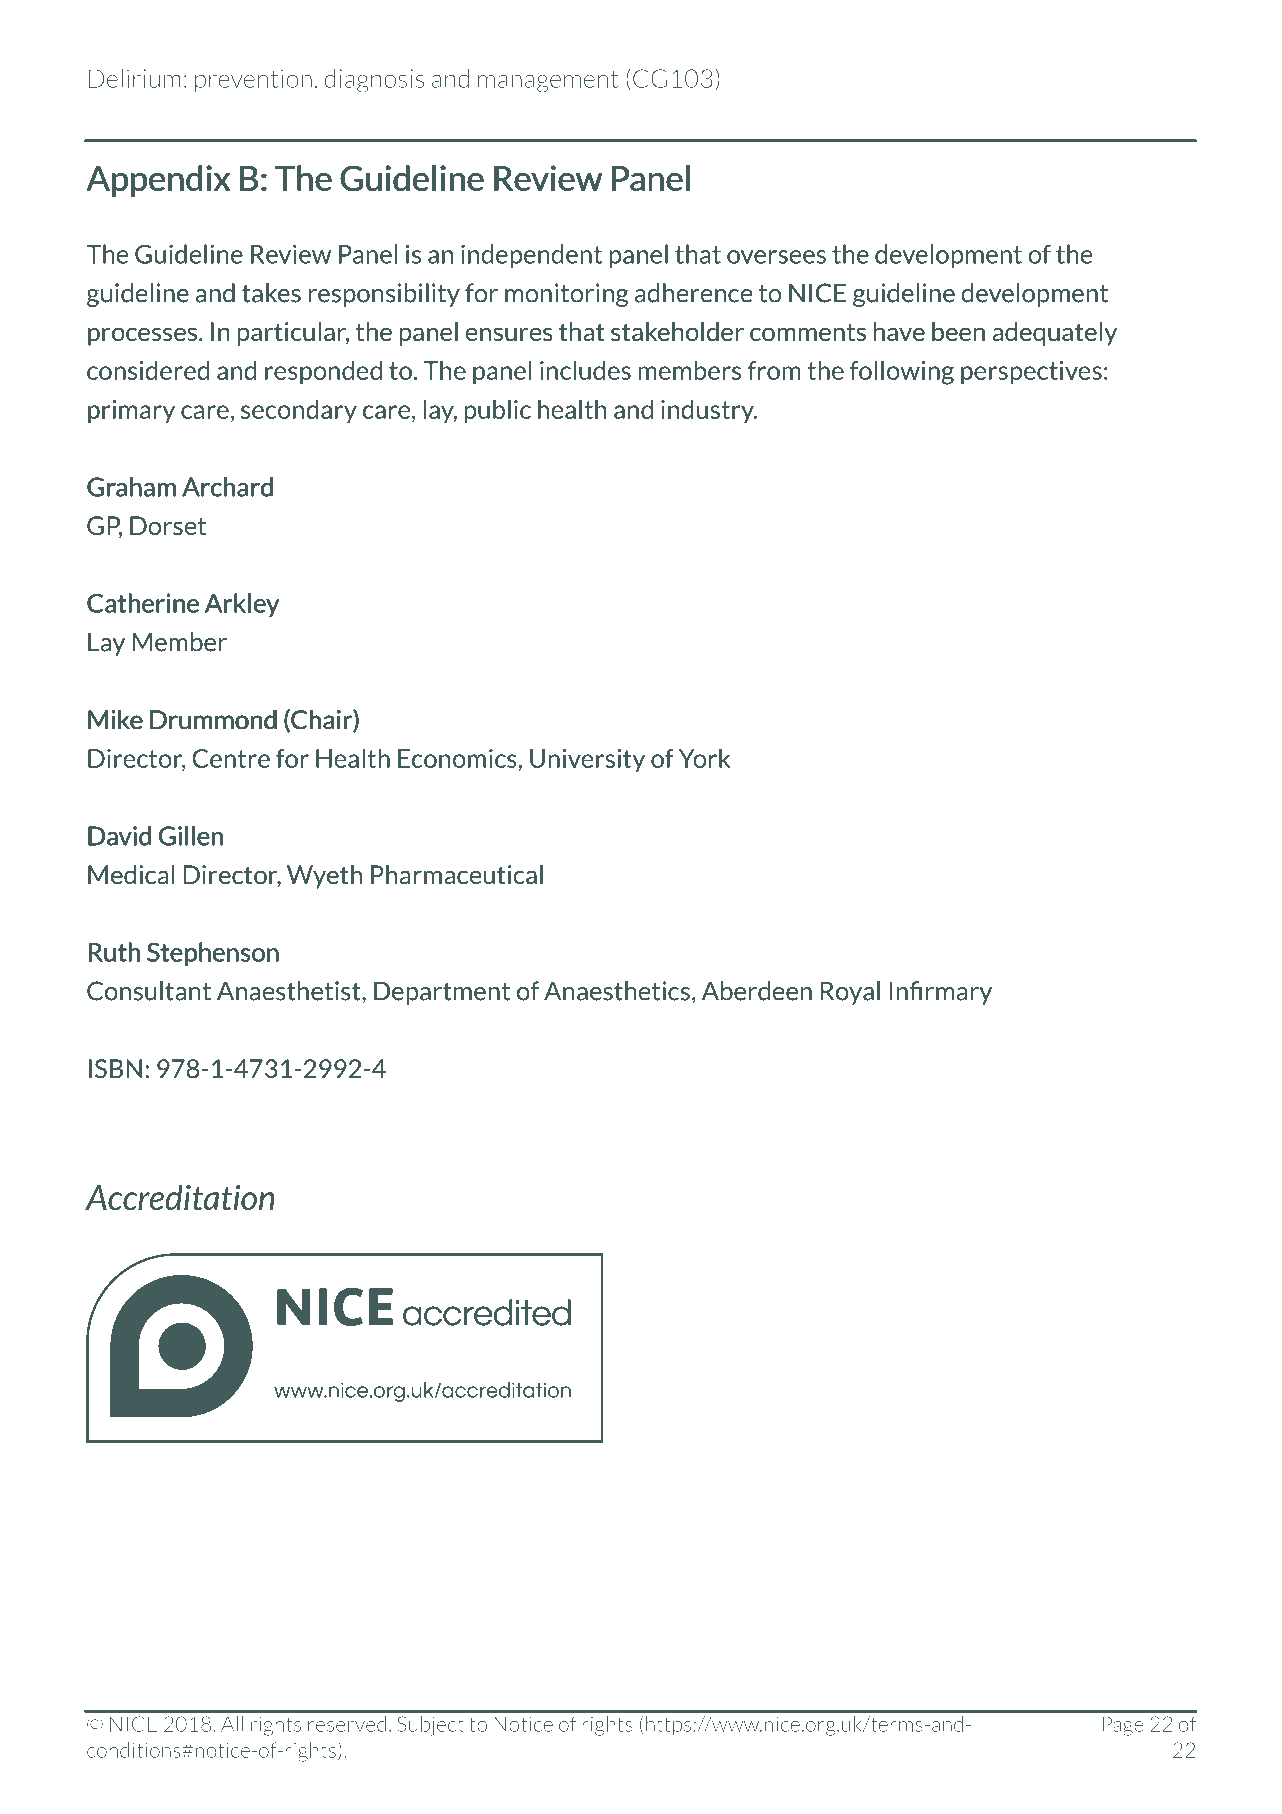 The image size is (1282, 1814). I want to click on University, so click(587, 760).
